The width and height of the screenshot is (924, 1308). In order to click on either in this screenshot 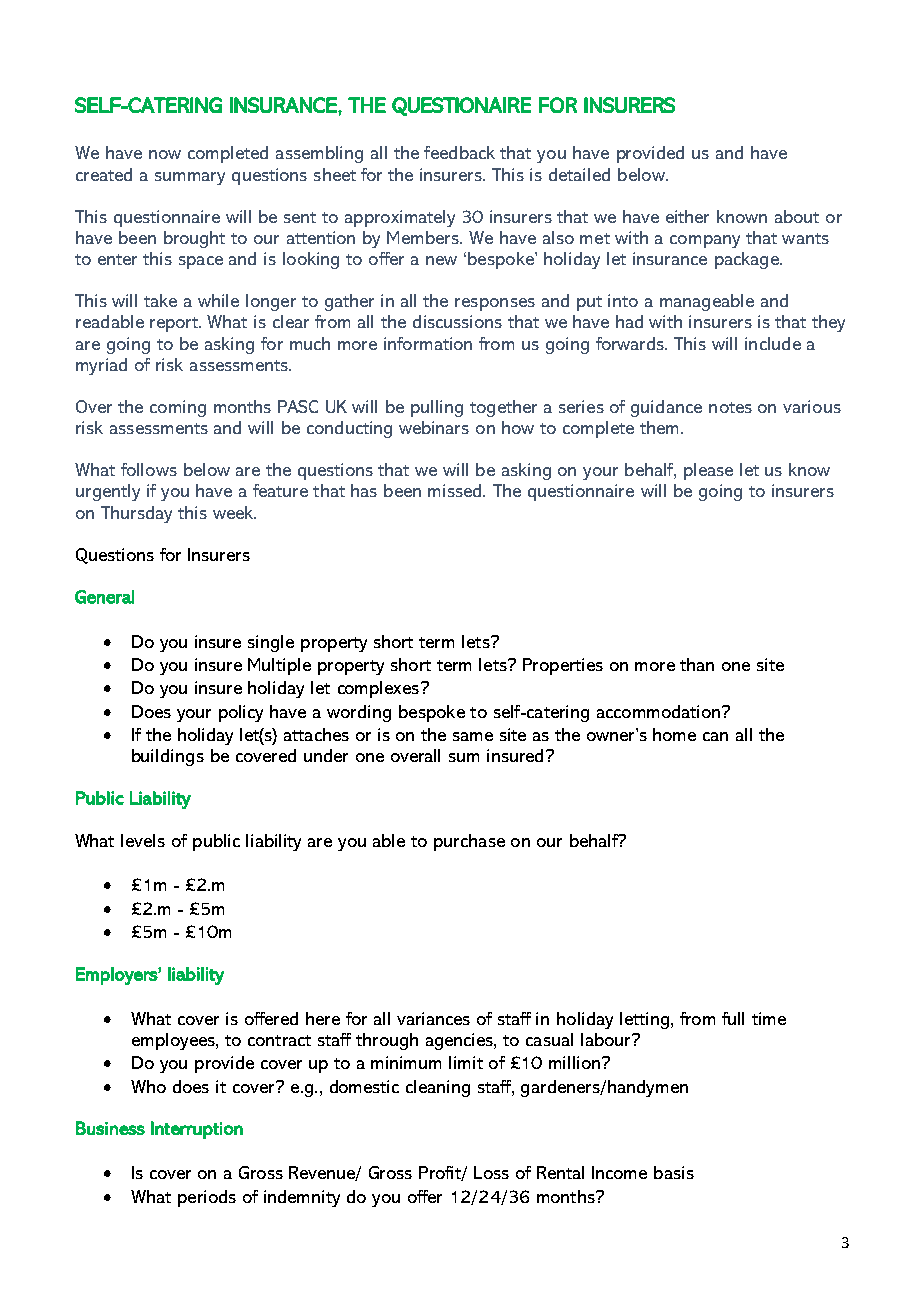, I will do `click(687, 216)`.
